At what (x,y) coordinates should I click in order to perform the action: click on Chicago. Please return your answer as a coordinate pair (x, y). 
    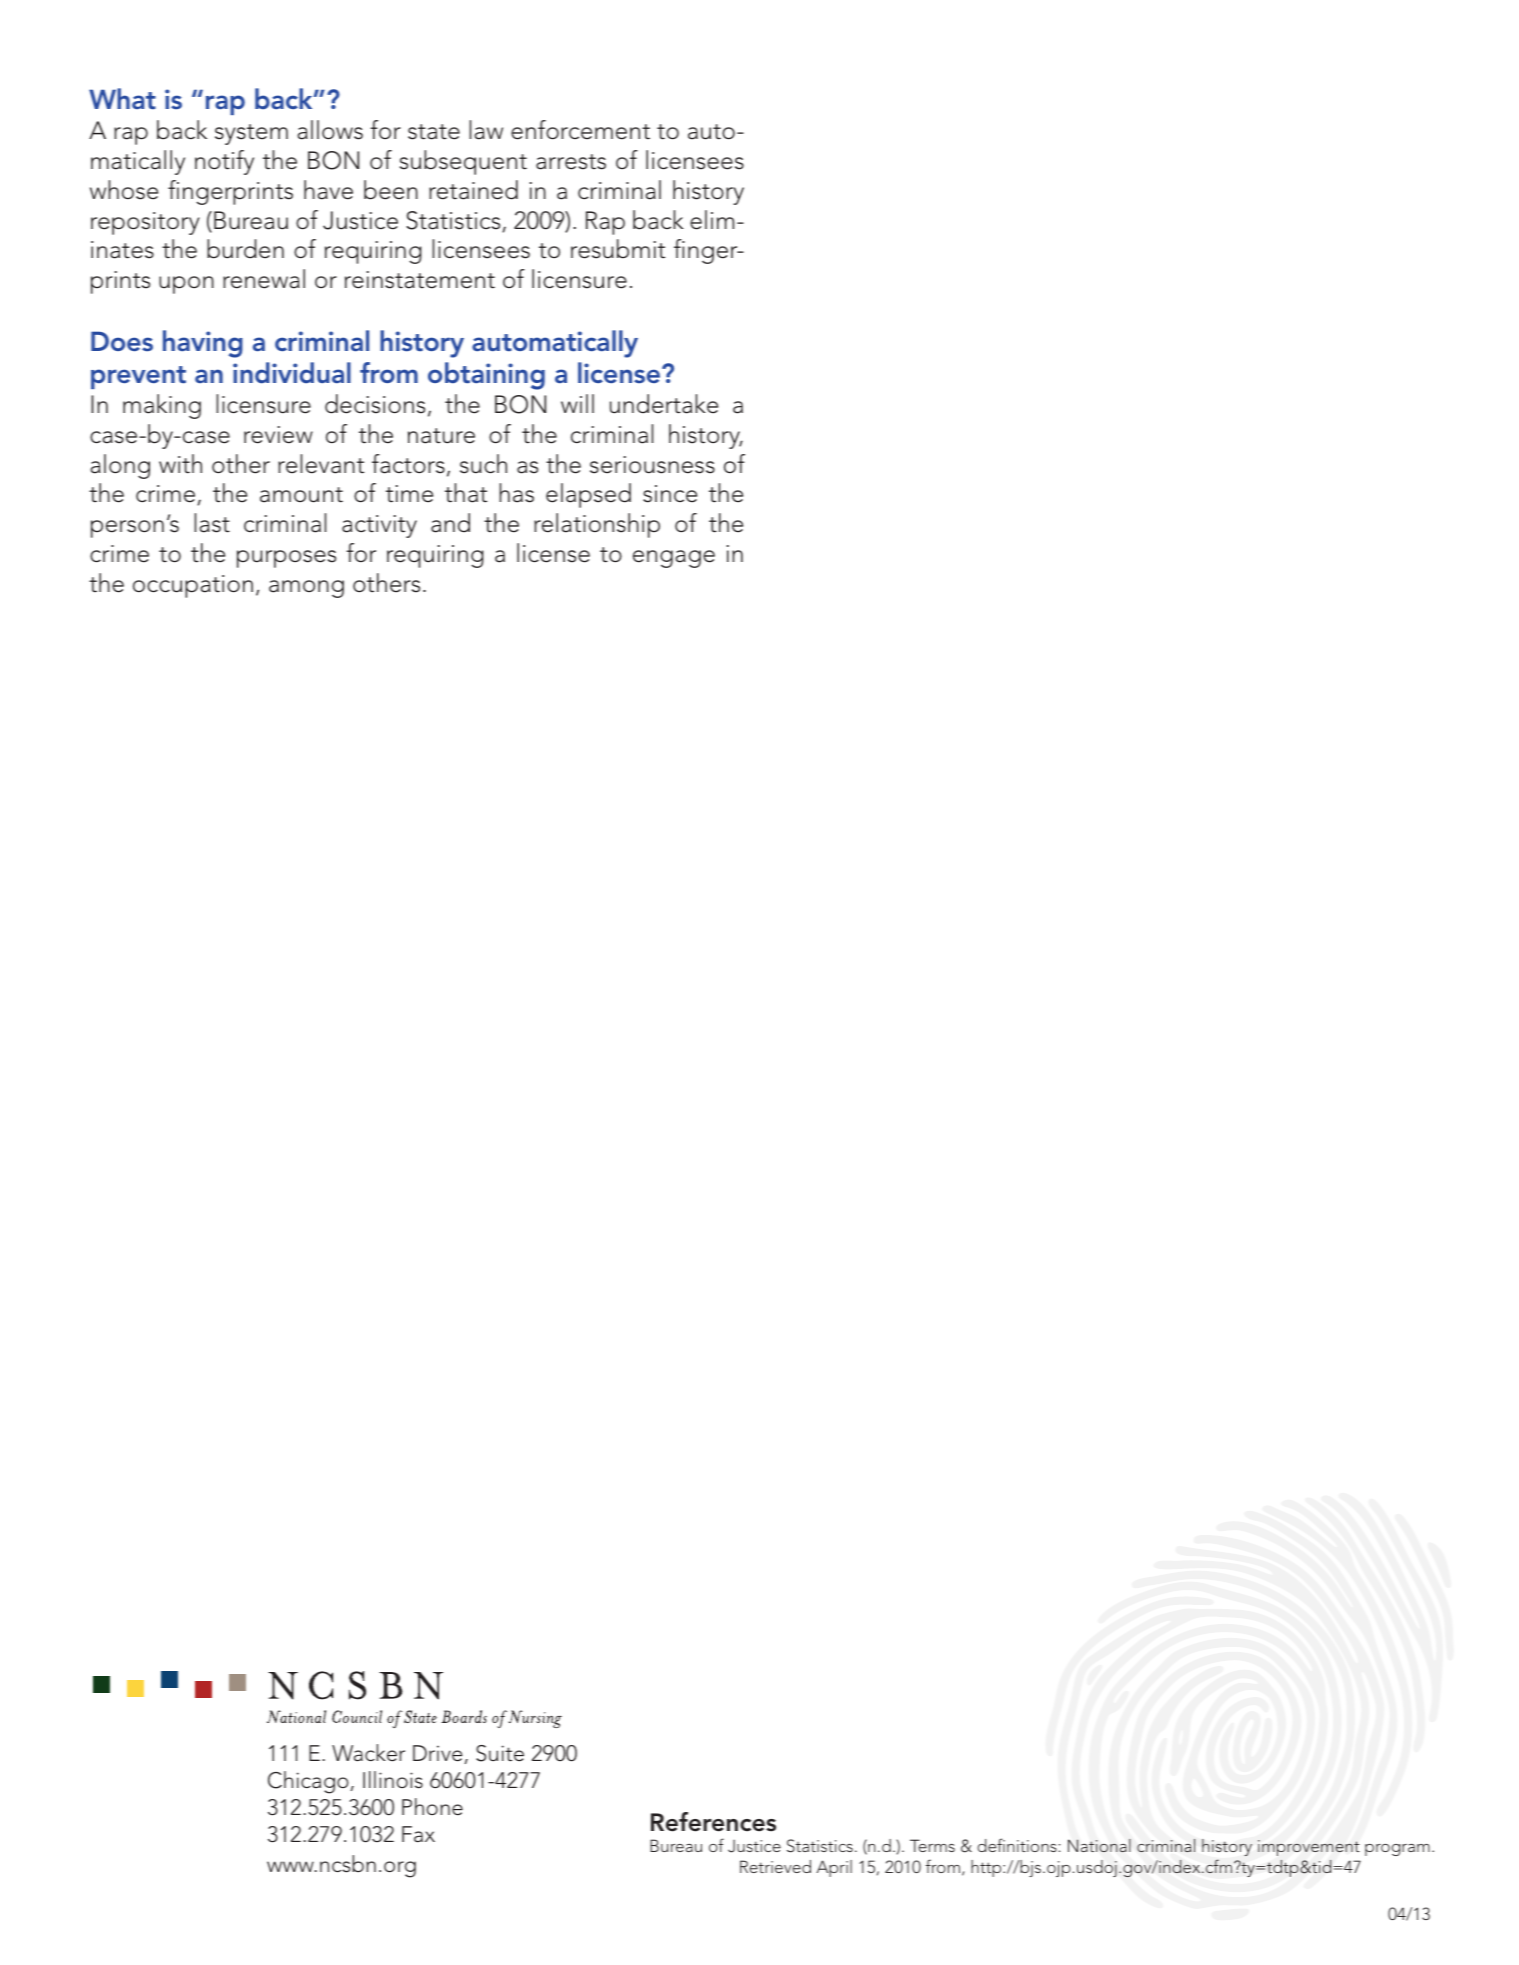
    Looking at the image, I should click on (309, 1782).
